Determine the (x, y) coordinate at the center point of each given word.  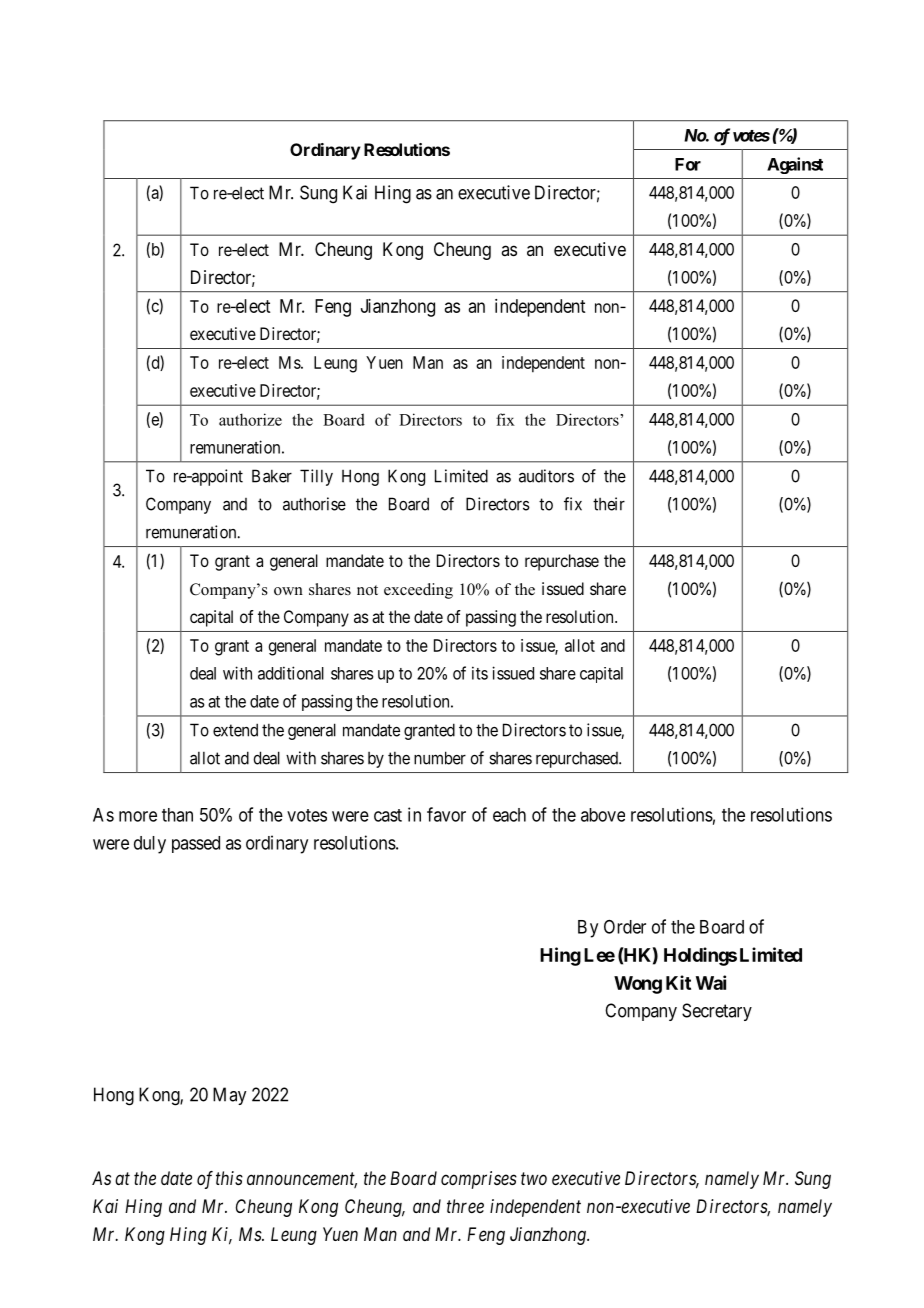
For (688, 164)
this (229, 1178)
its (480, 673)
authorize (250, 419)
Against (795, 165)
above (603, 815)
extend (235, 730)
